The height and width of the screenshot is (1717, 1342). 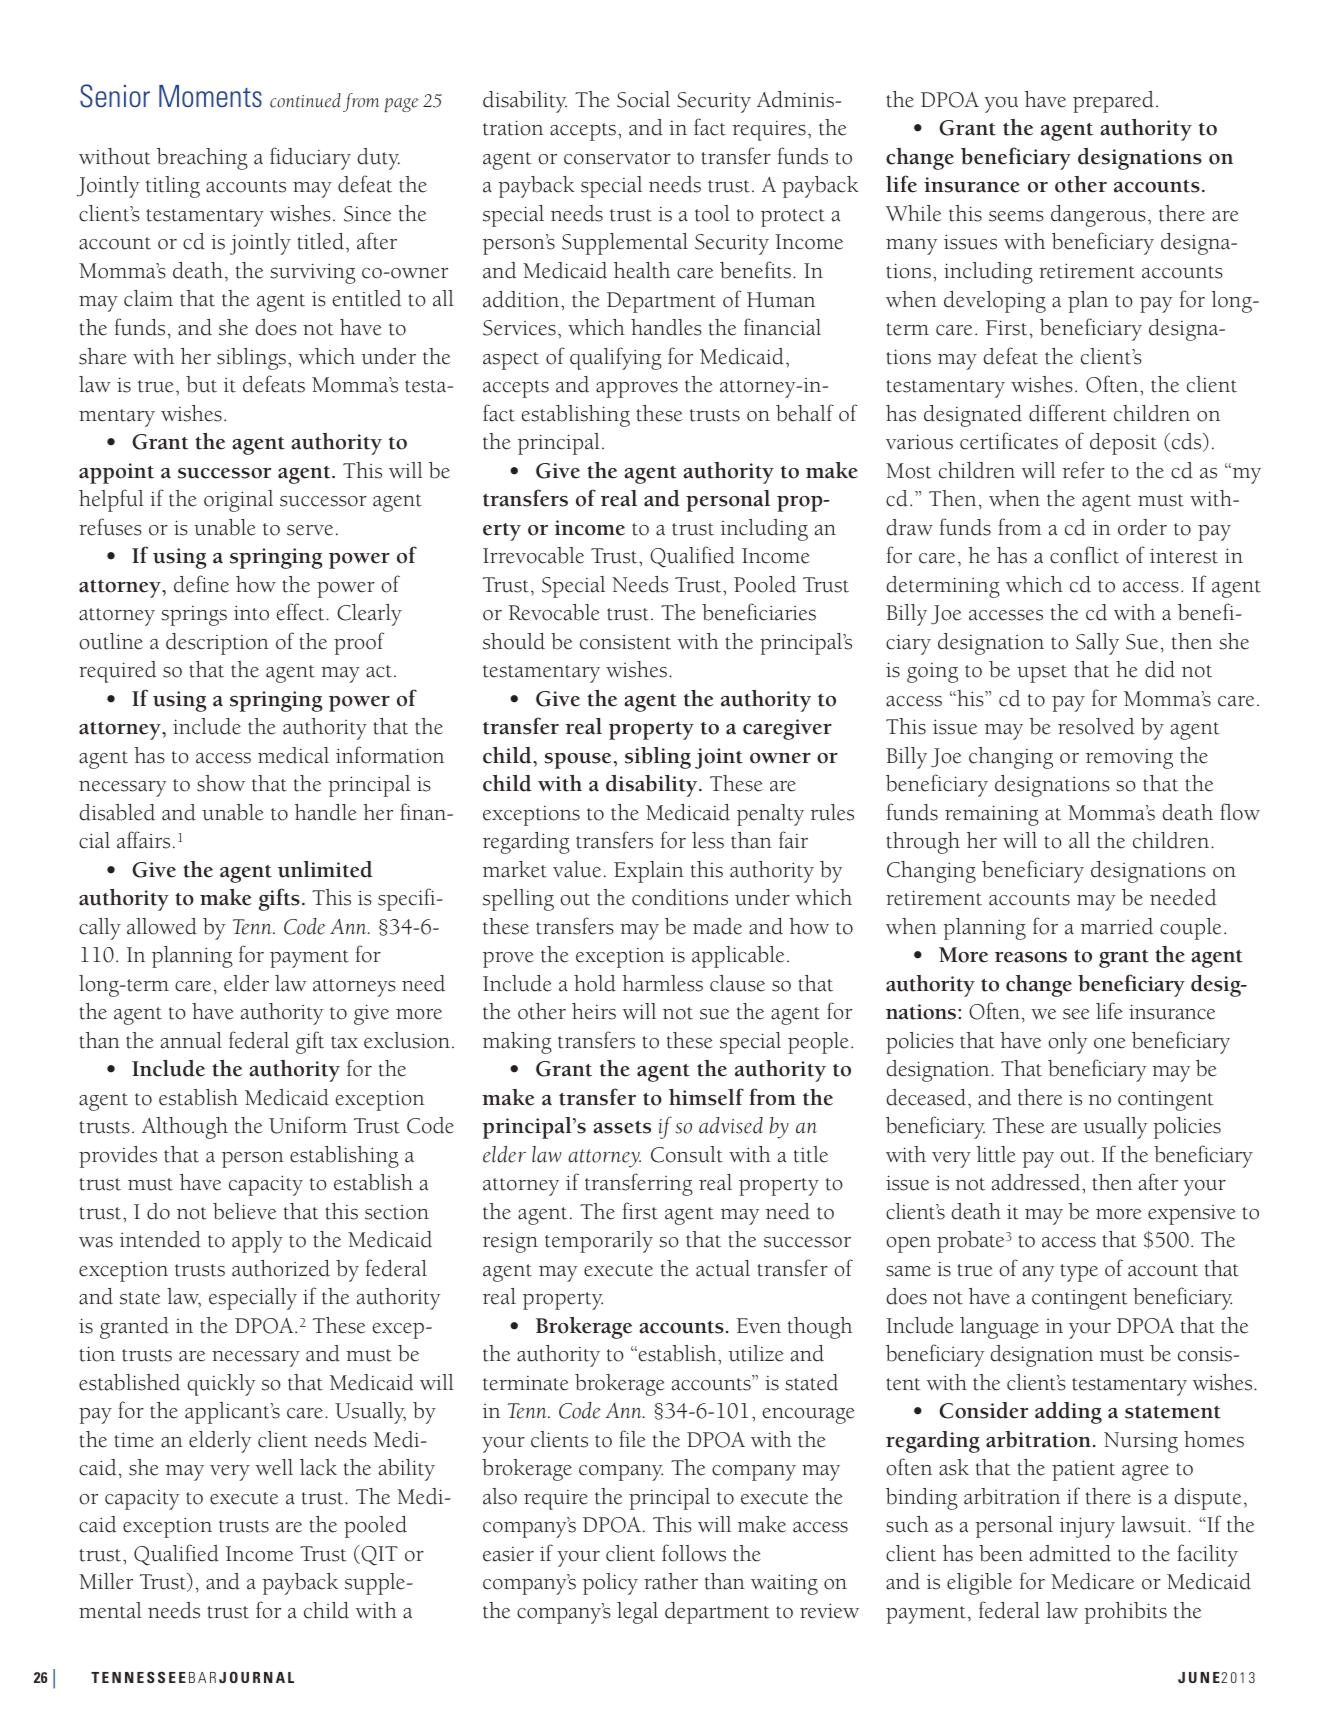 I want to click on unlimited, so click(x=325, y=869).
